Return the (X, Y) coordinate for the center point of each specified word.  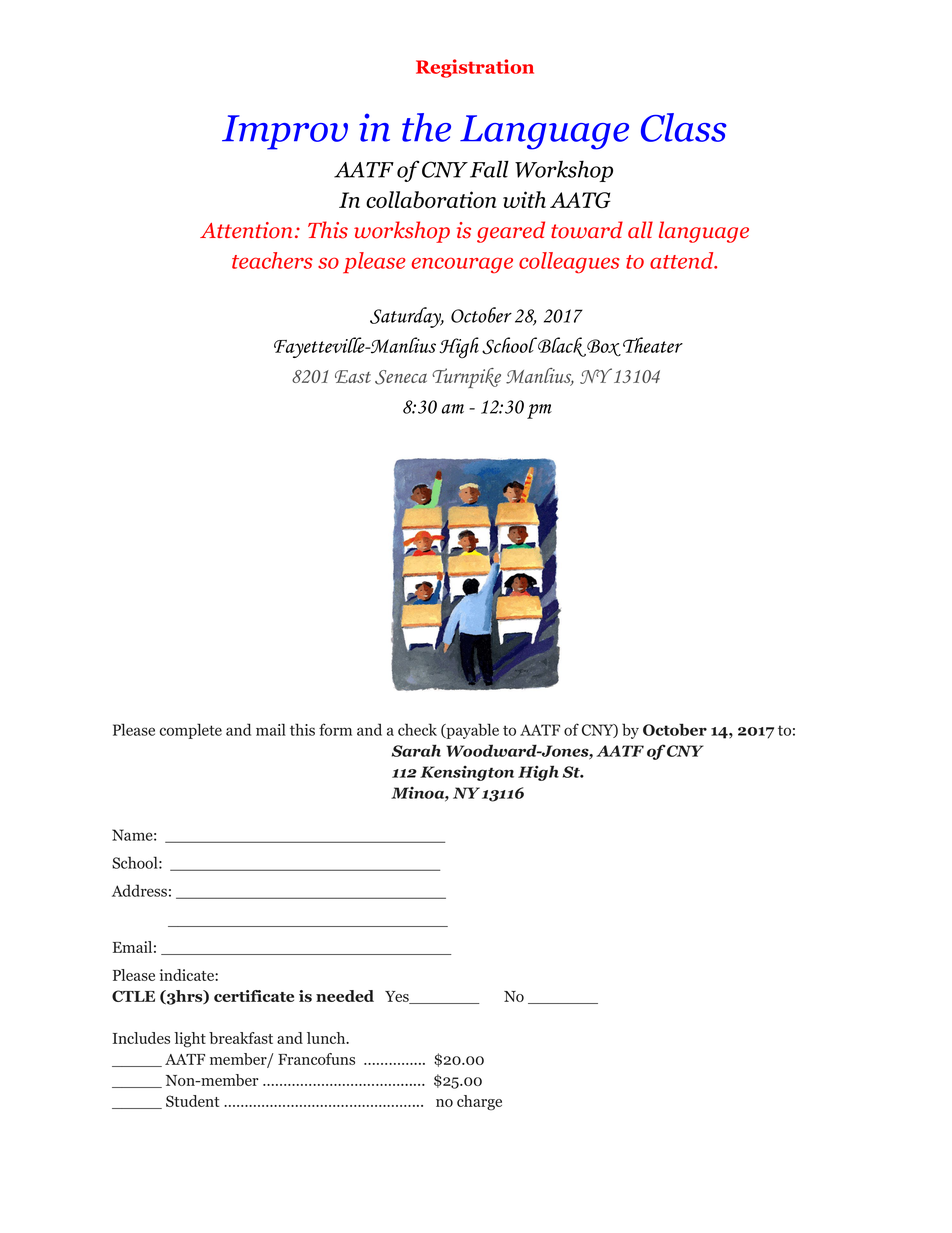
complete (191, 731)
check (417, 729)
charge (479, 1103)
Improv (285, 132)
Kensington (467, 773)
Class (684, 127)
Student (192, 1101)
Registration (475, 68)
